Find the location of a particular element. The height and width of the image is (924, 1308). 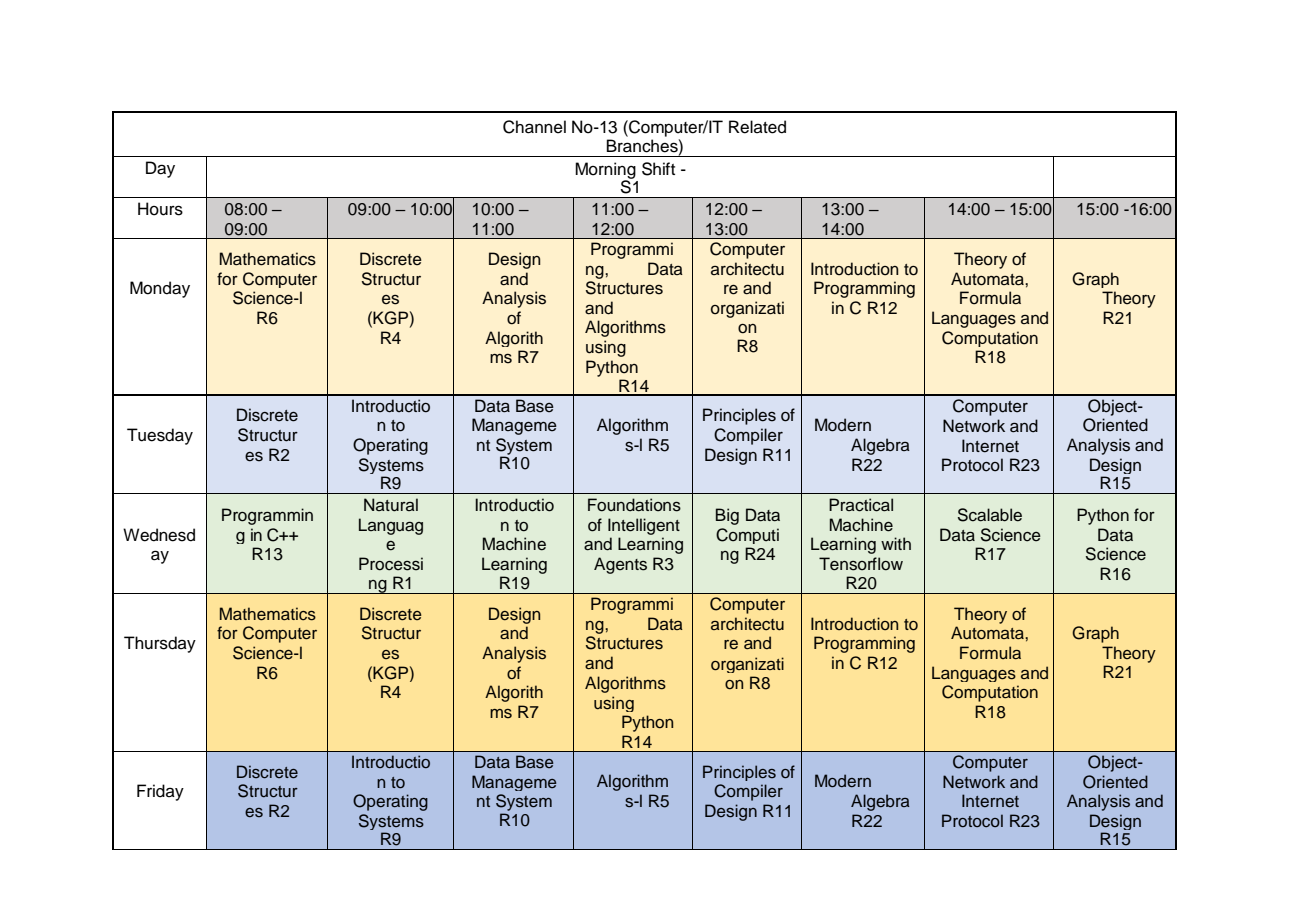

Practical is located at coordinates (861, 505).
